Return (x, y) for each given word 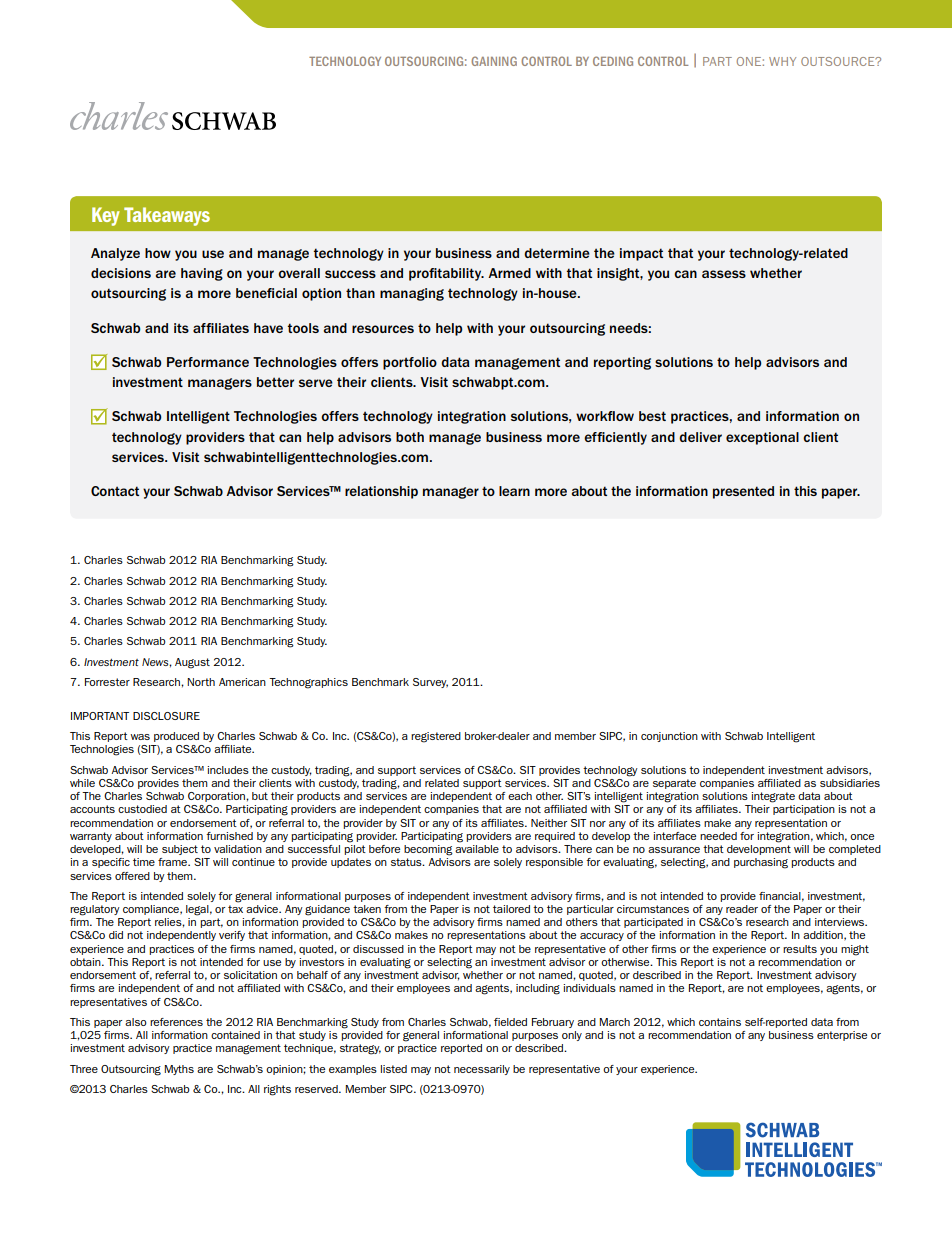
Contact (115, 491)
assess (724, 274)
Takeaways (167, 216)
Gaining (494, 61)
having (202, 274)
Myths (179, 1070)
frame (173, 862)
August (192, 663)
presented (743, 492)
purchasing (761, 863)
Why (782, 61)
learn (514, 491)
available (477, 849)
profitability (446, 274)
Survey (430, 683)
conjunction (669, 737)
